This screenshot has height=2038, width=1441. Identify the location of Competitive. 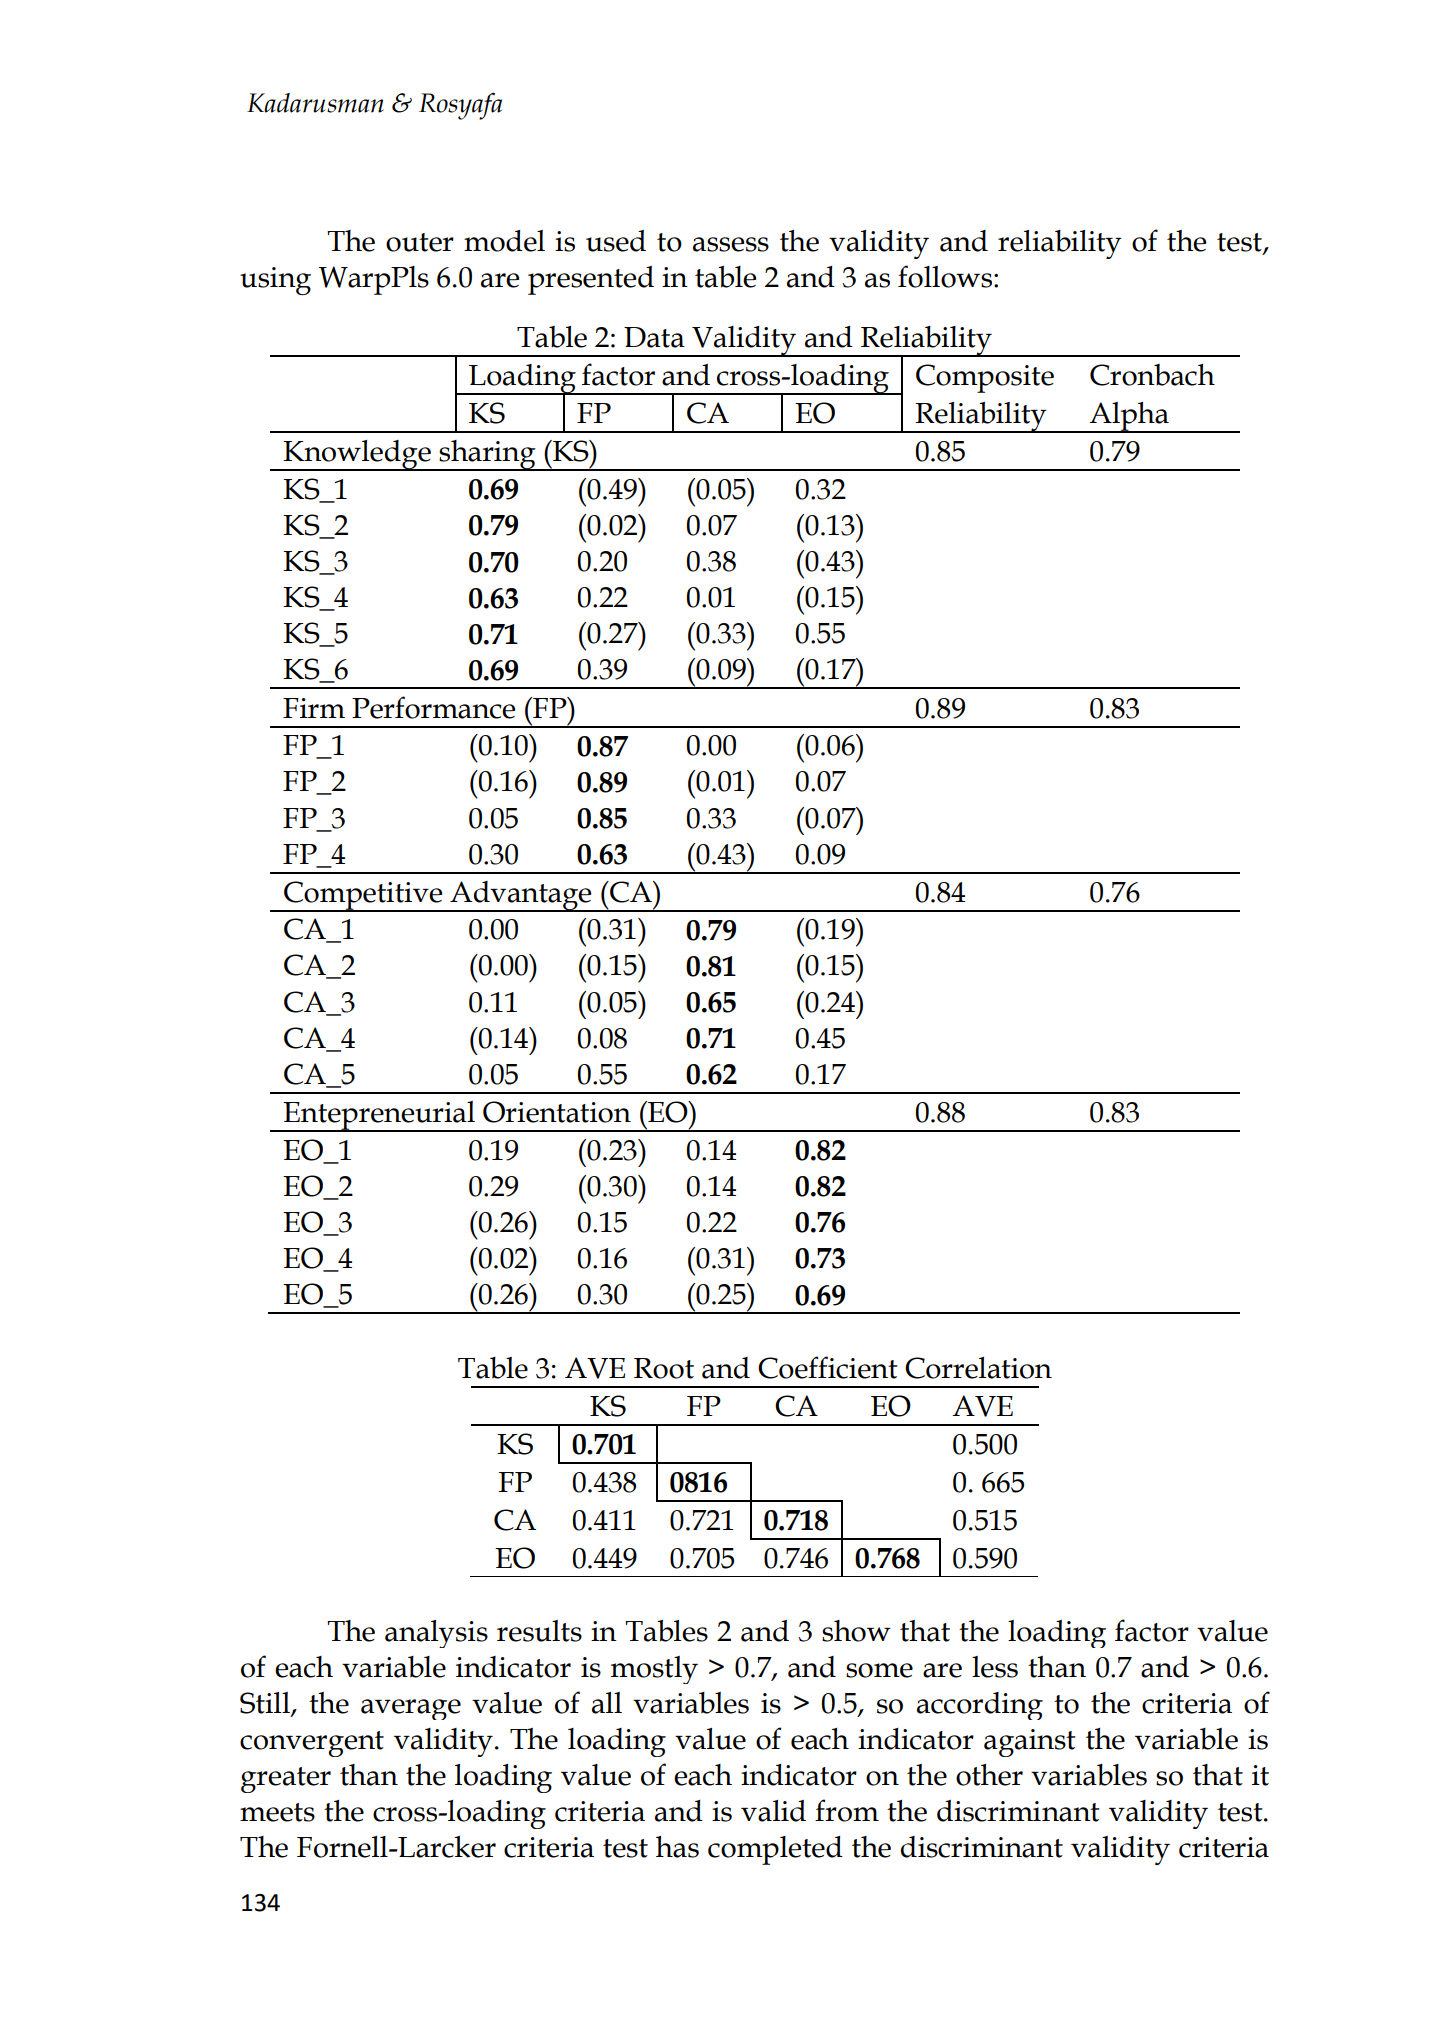
(363, 896).
